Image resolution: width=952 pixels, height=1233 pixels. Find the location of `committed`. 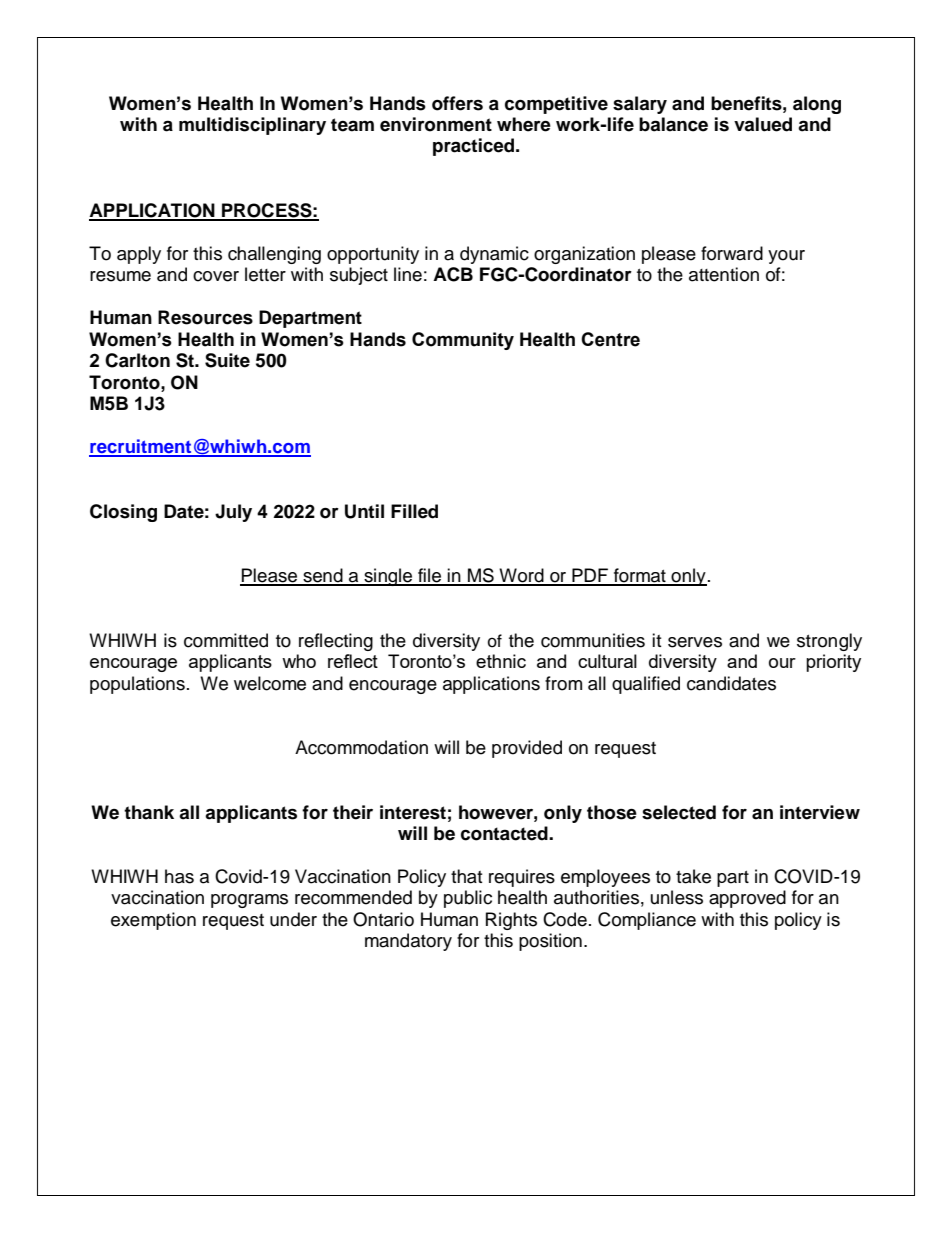

committed is located at coordinates (226, 640).
